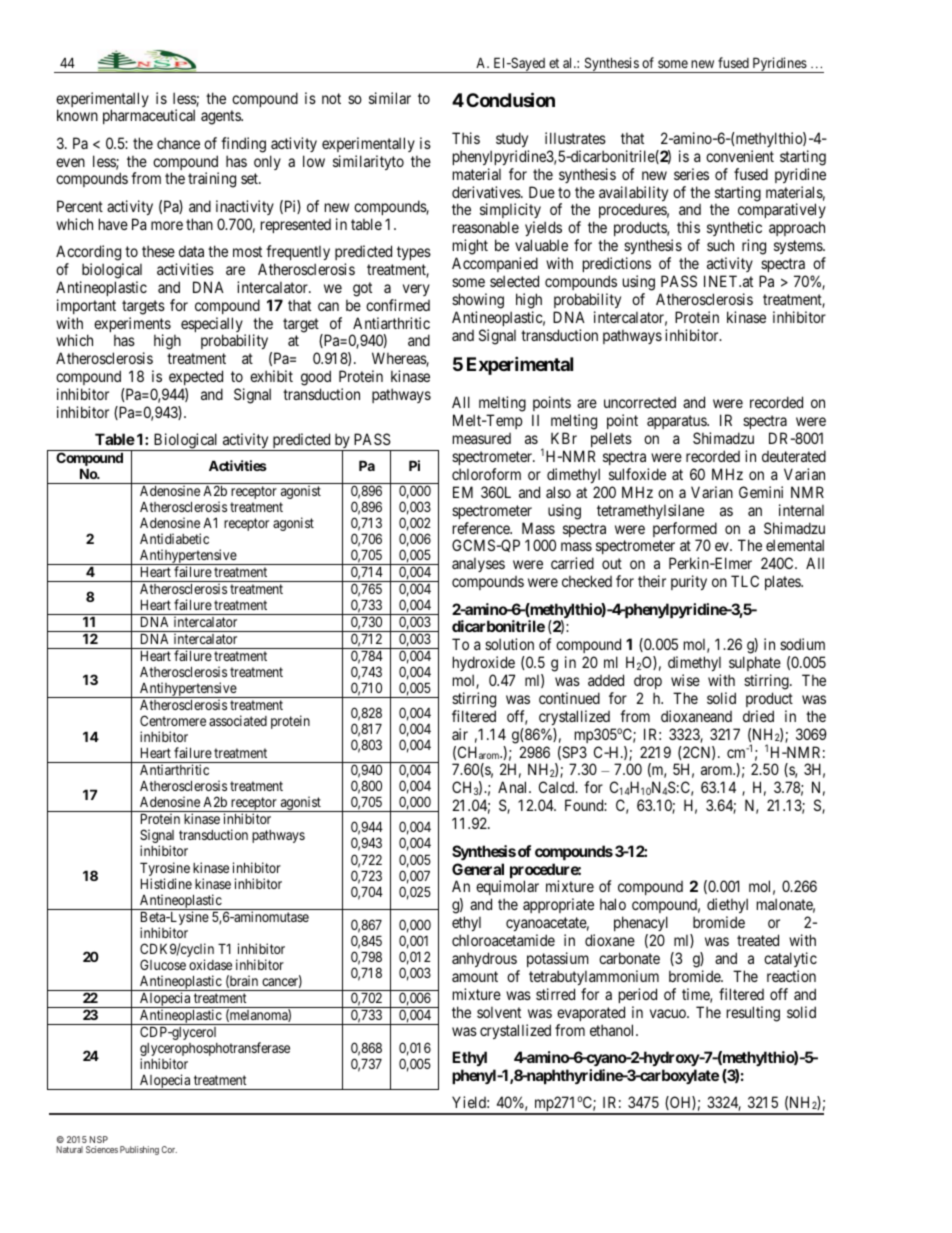 The image size is (952, 1233). I want to click on resulting, so click(753, 1014).
